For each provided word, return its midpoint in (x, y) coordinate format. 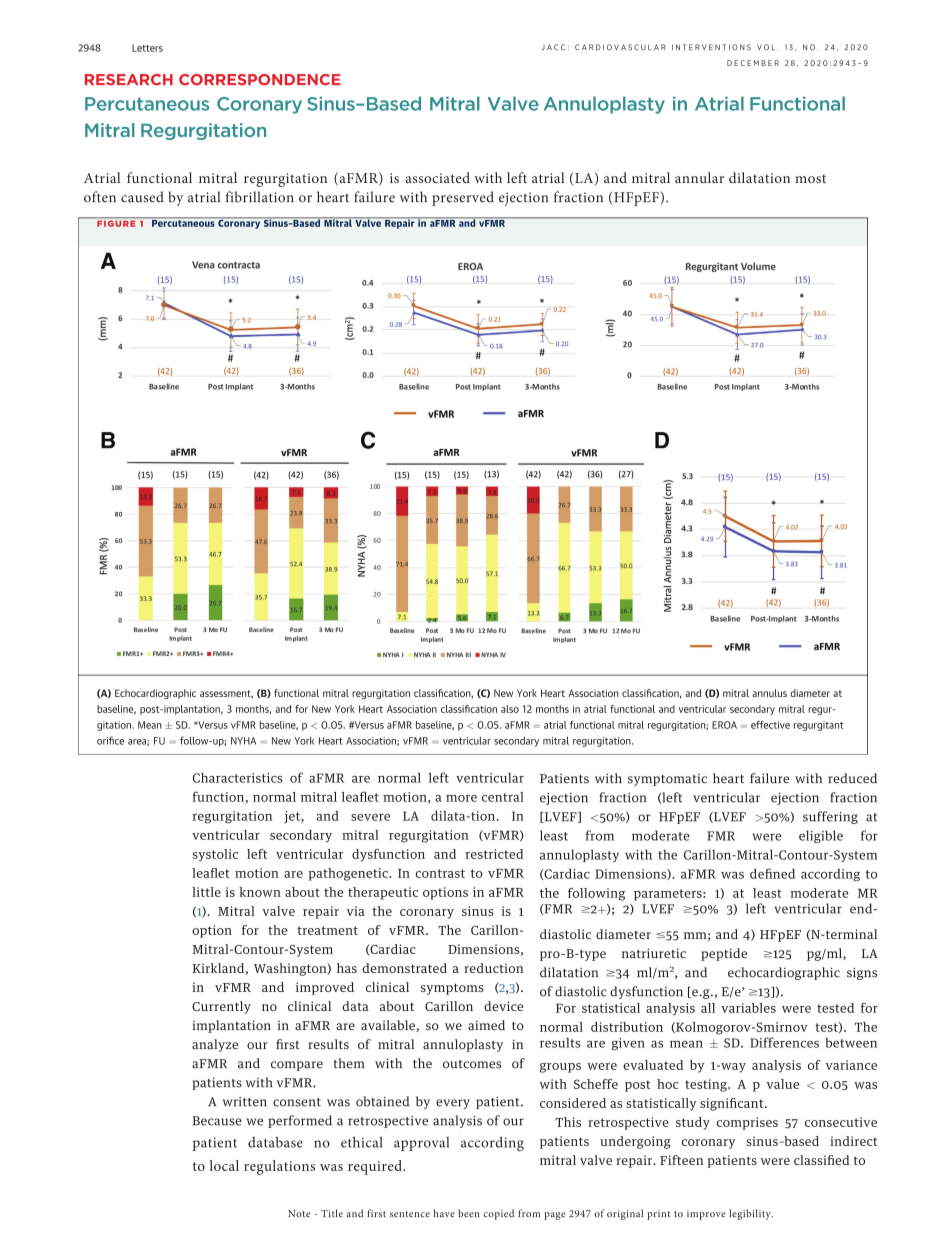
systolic (215, 855)
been (469, 1213)
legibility (751, 1214)
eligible (821, 836)
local (224, 1165)
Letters (147, 48)
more (461, 798)
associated (438, 177)
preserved (463, 198)
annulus (769, 693)
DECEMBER (753, 63)
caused (142, 197)
